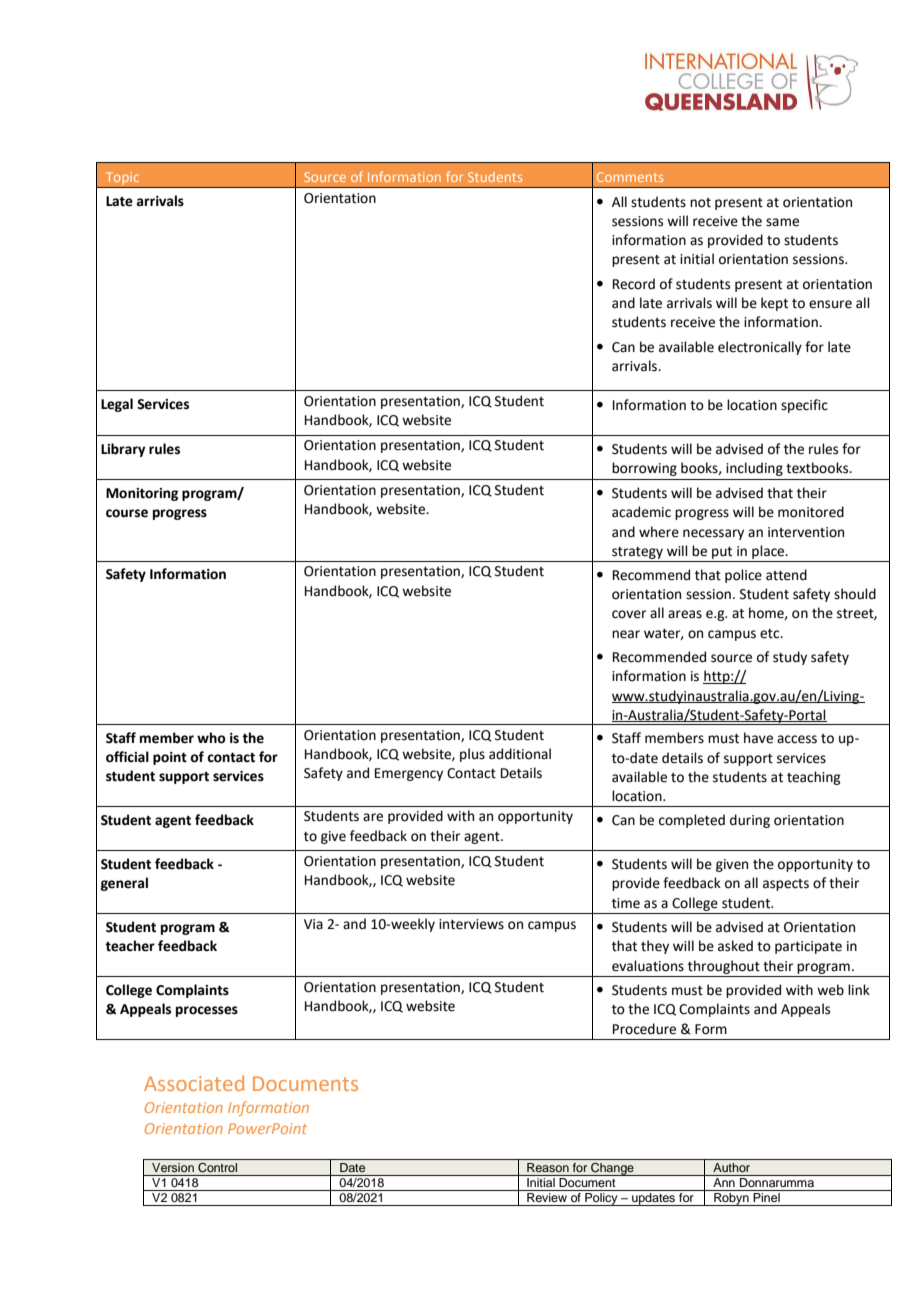 This page has height=1309, width=924. I want to click on Legal, so click(117, 405).
